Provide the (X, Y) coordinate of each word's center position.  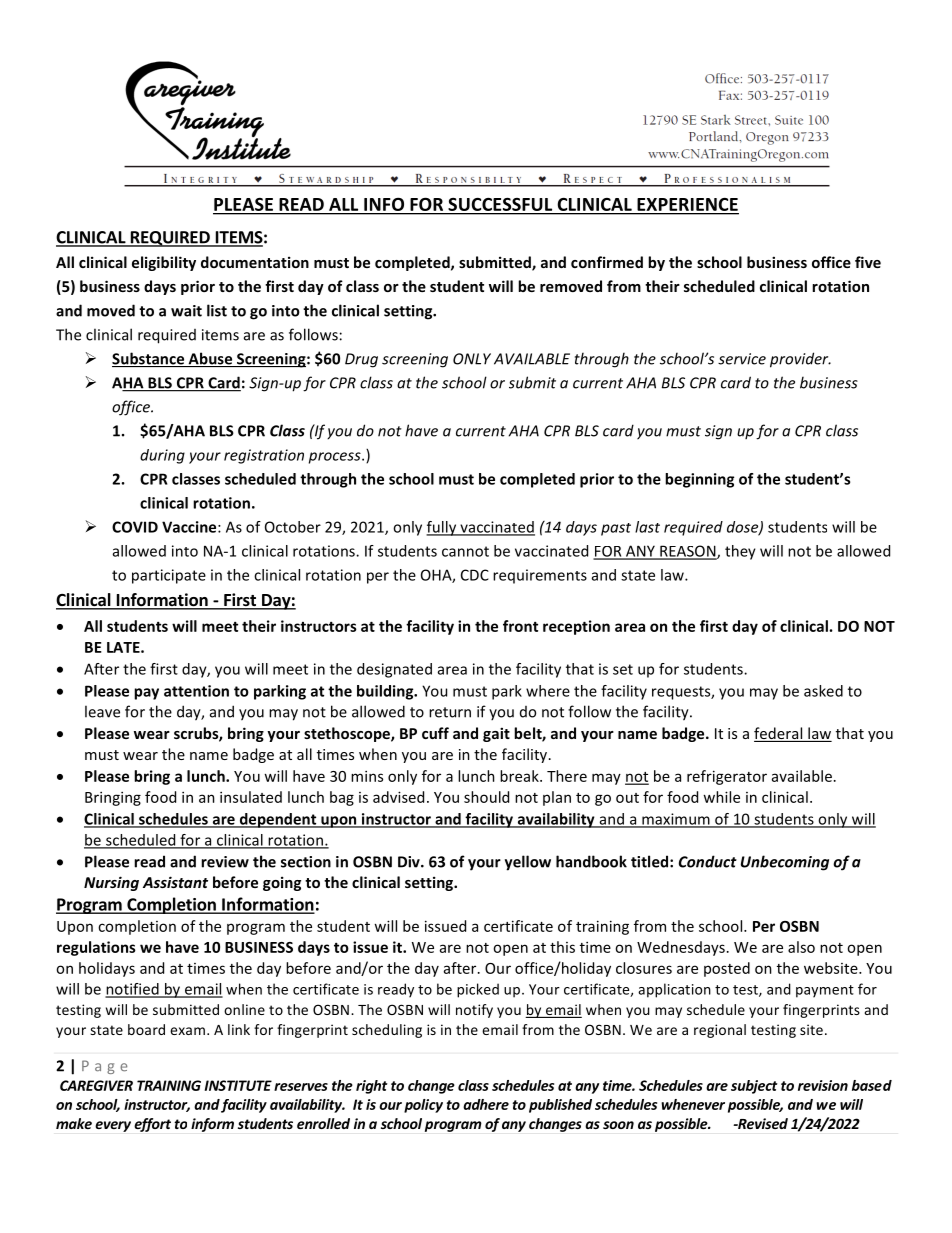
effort (152, 1125)
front (520, 626)
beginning (699, 480)
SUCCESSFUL (500, 204)
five (868, 262)
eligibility (164, 263)
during (162, 456)
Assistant (175, 882)
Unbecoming (785, 863)
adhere (486, 1104)
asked (823, 691)
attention (196, 691)
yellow (528, 863)
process (336, 458)
